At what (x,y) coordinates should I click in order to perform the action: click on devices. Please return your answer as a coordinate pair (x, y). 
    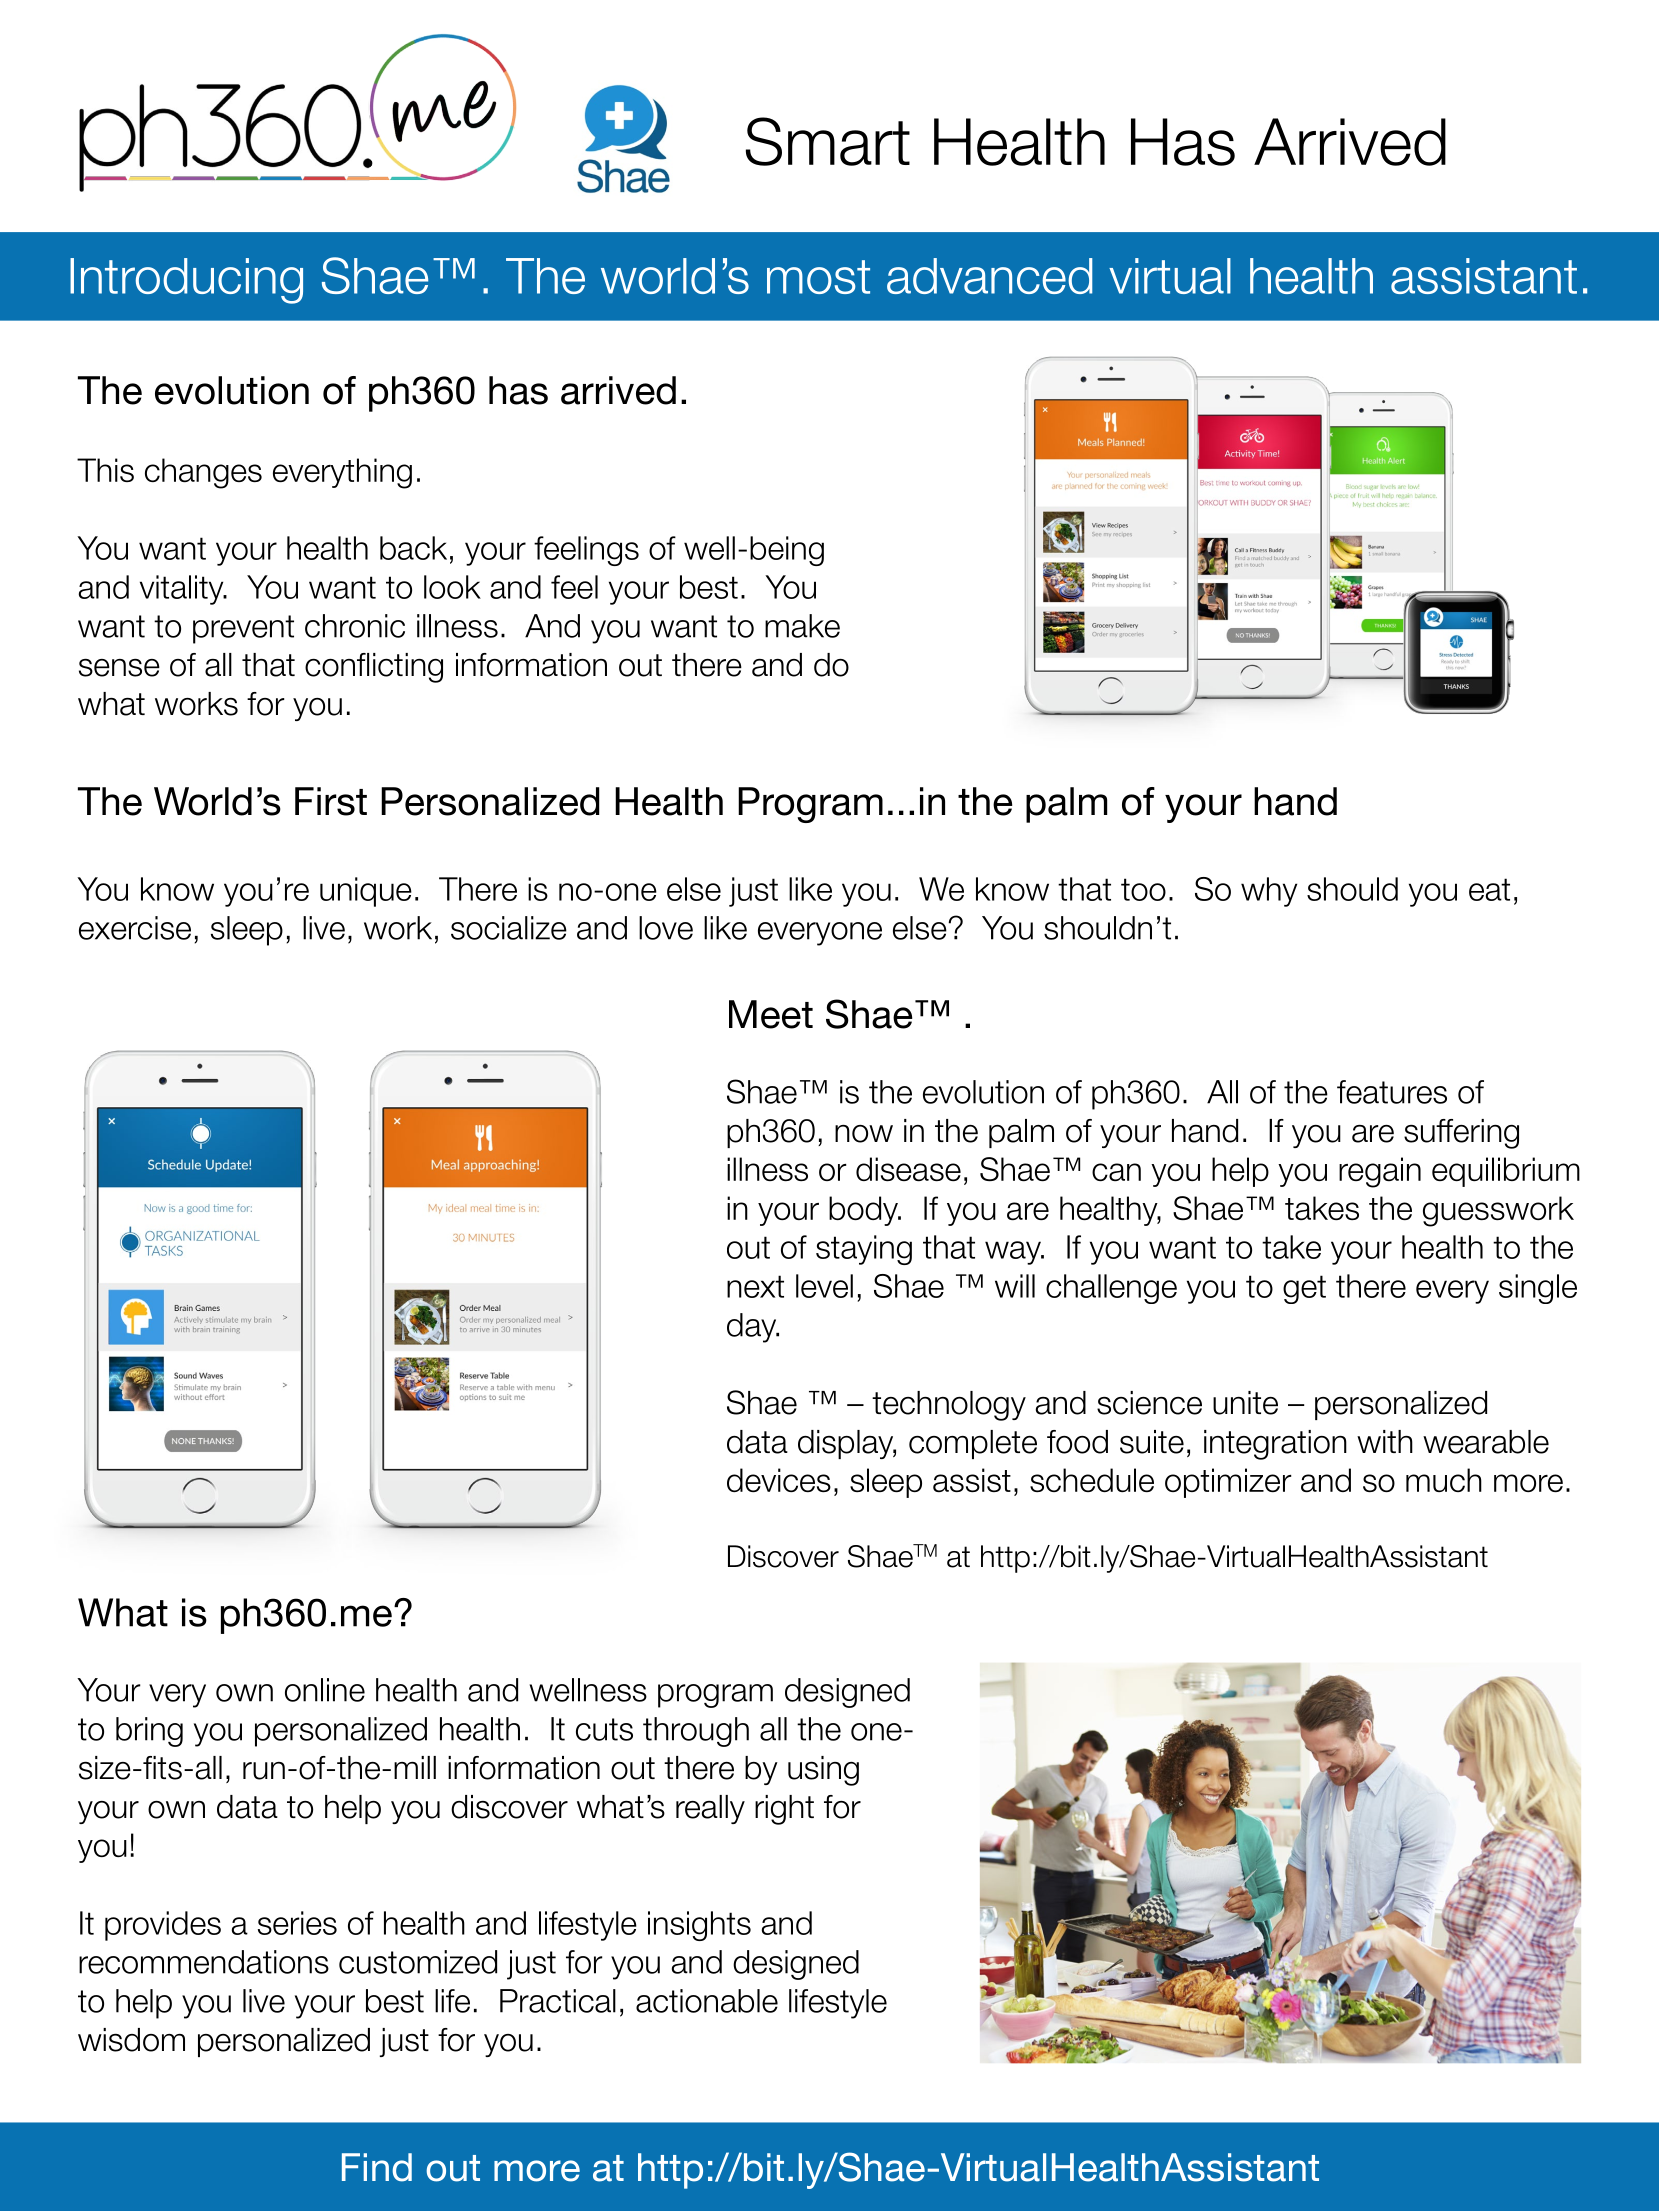
    Looking at the image, I should click on (779, 1480).
